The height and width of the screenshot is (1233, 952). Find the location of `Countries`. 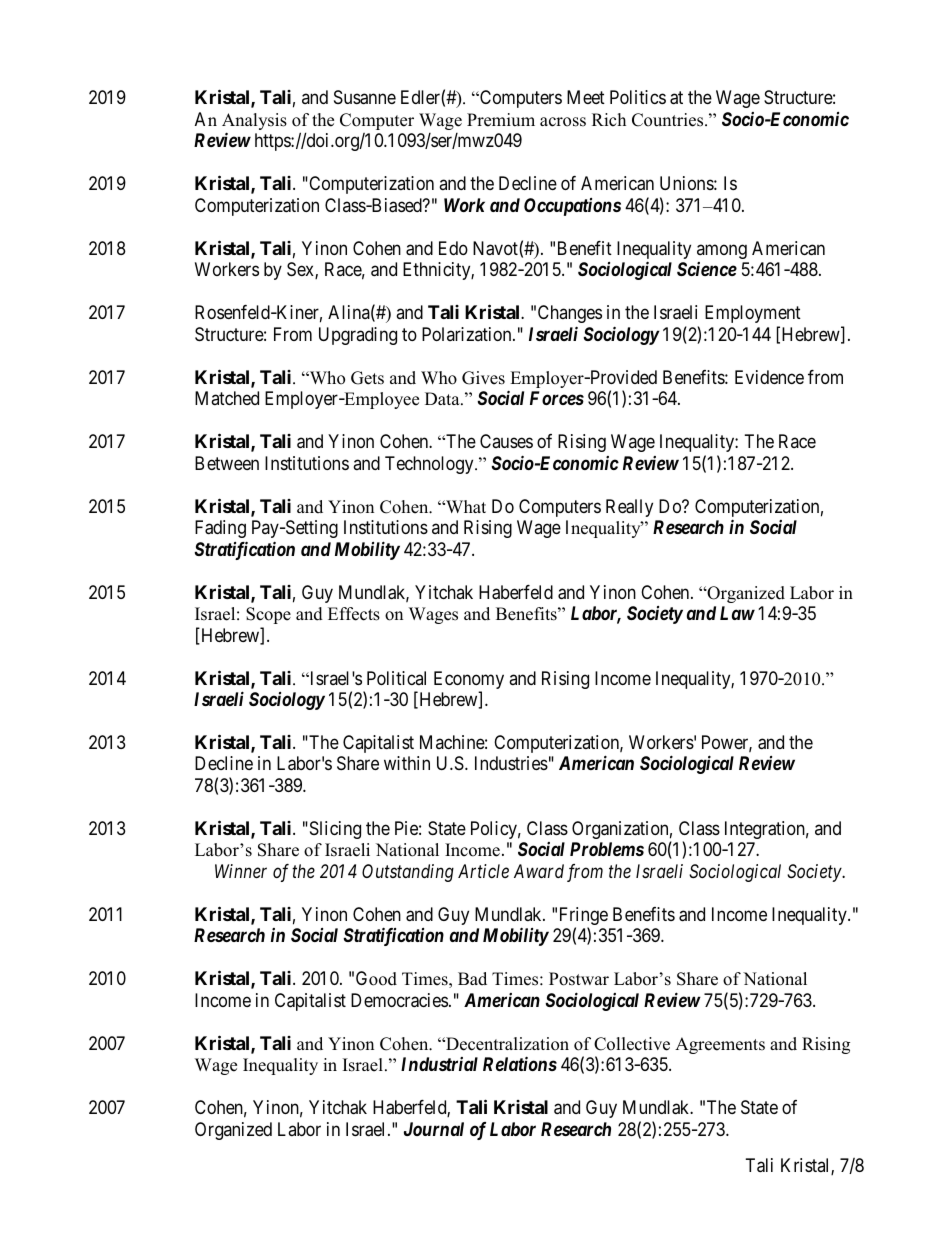

Countries is located at coordinates (669, 120).
